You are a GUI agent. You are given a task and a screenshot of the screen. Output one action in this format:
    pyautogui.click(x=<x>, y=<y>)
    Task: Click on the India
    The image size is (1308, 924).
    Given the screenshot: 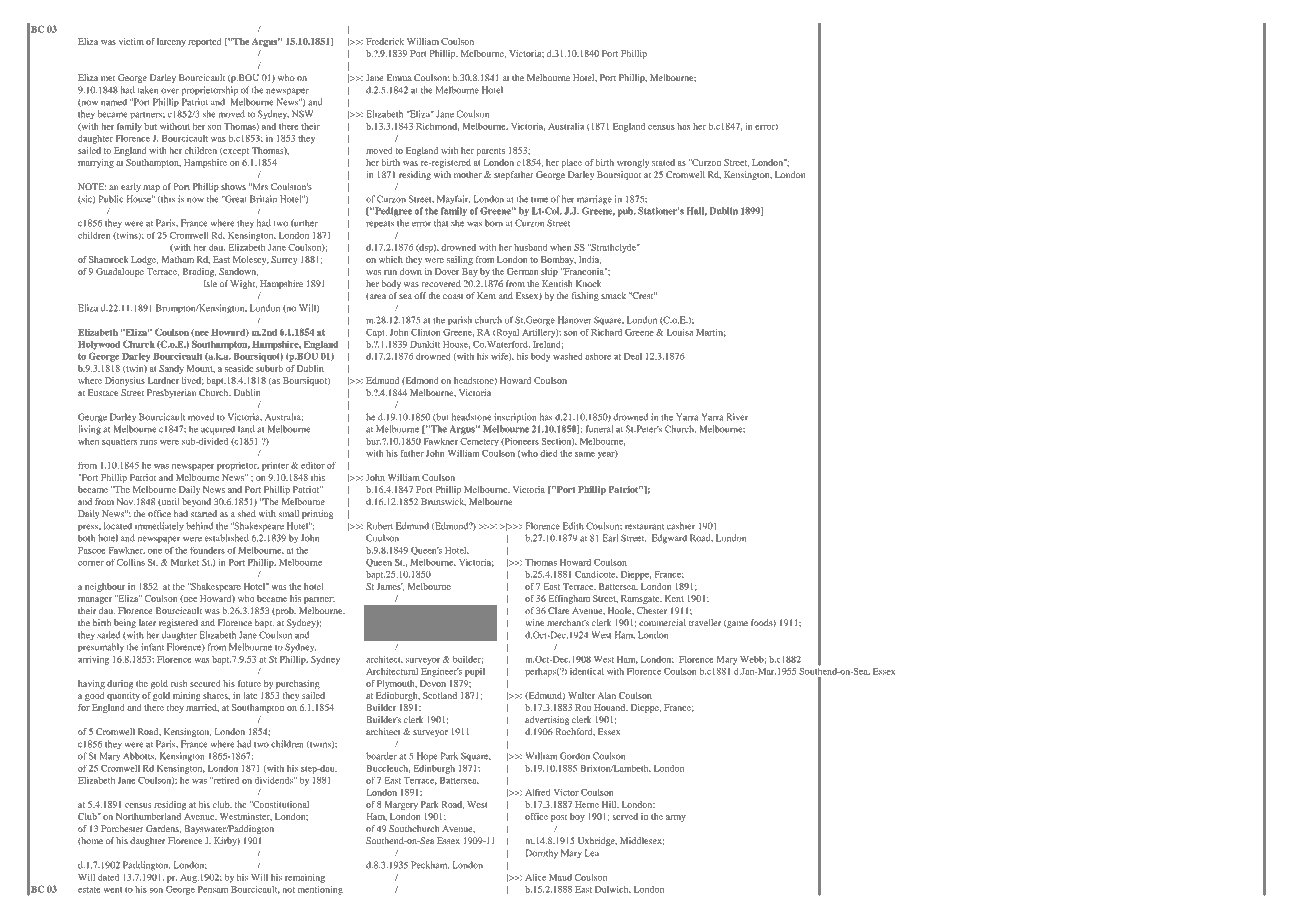 What is the action you would take?
    pyautogui.click(x=590, y=260)
